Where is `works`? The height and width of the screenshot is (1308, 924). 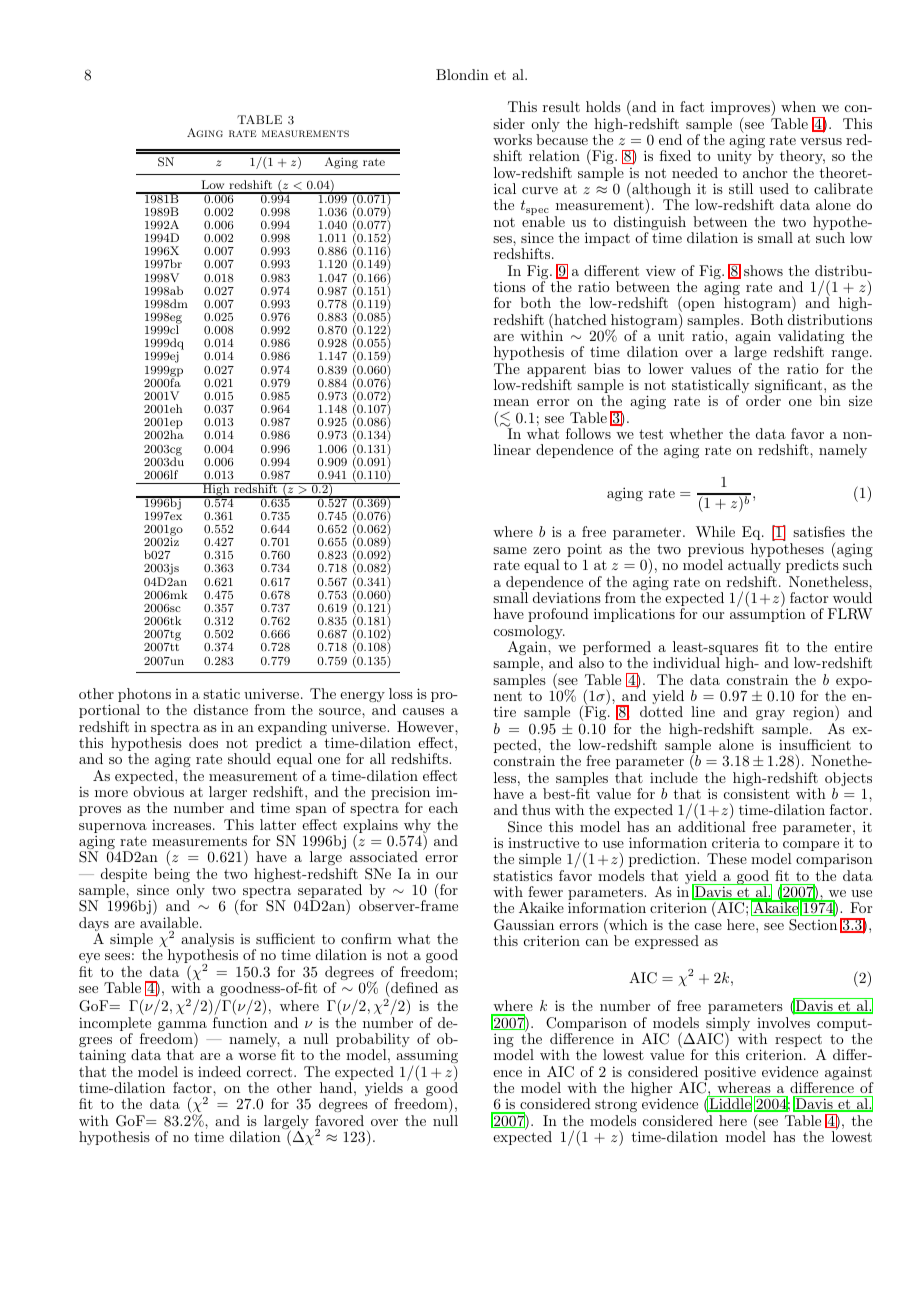
works is located at coordinates (512, 139).
